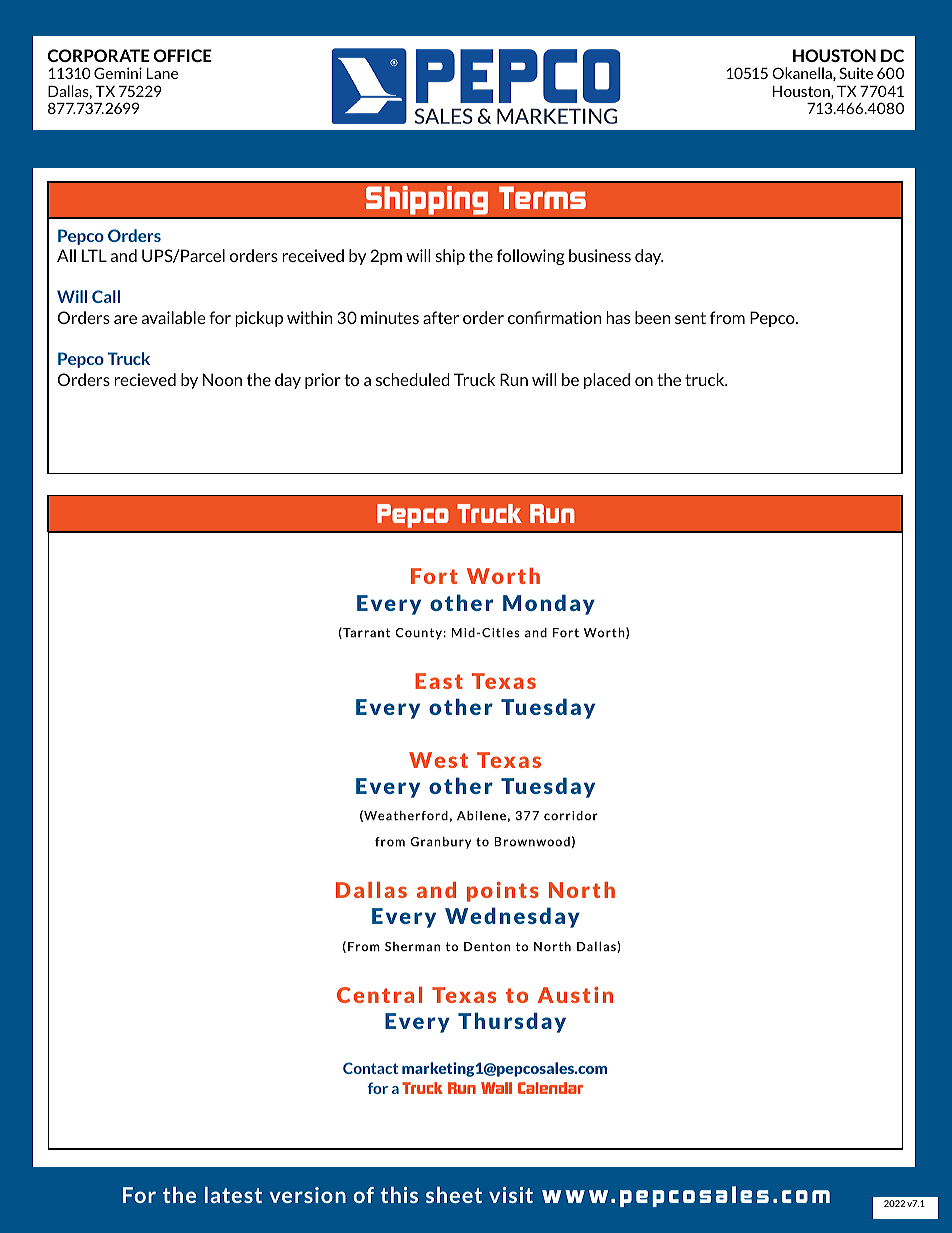 Image resolution: width=952 pixels, height=1233 pixels. I want to click on latest, so click(233, 1195).
